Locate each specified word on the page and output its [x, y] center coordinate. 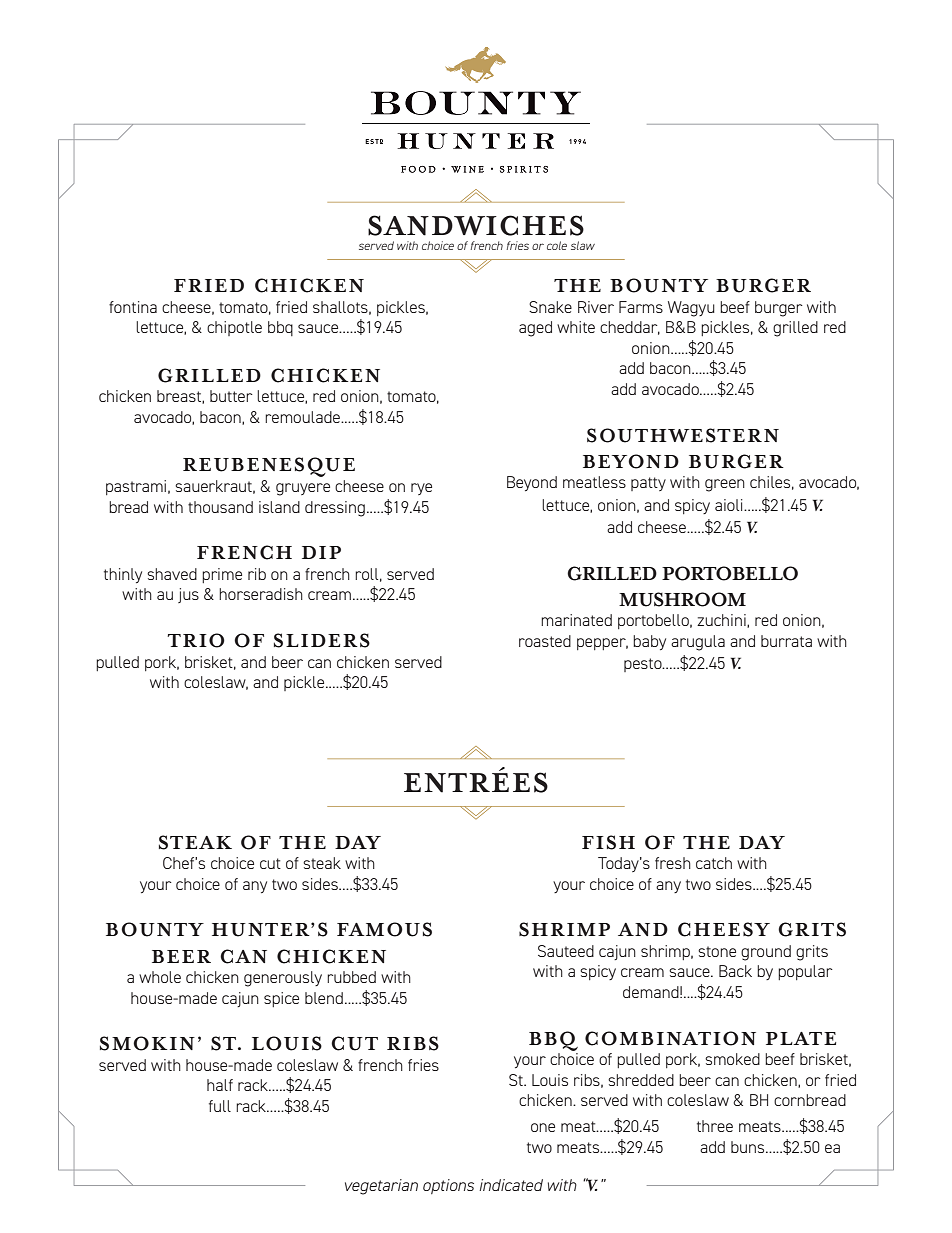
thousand [220, 507]
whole [160, 977]
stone [717, 951]
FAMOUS [384, 929]
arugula [698, 643]
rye [421, 489]
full [220, 1106]
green [725, 485]
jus [188, 595]
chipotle [234, 328]
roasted [545, 641]
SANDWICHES [476, 225]
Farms [641, 307]
